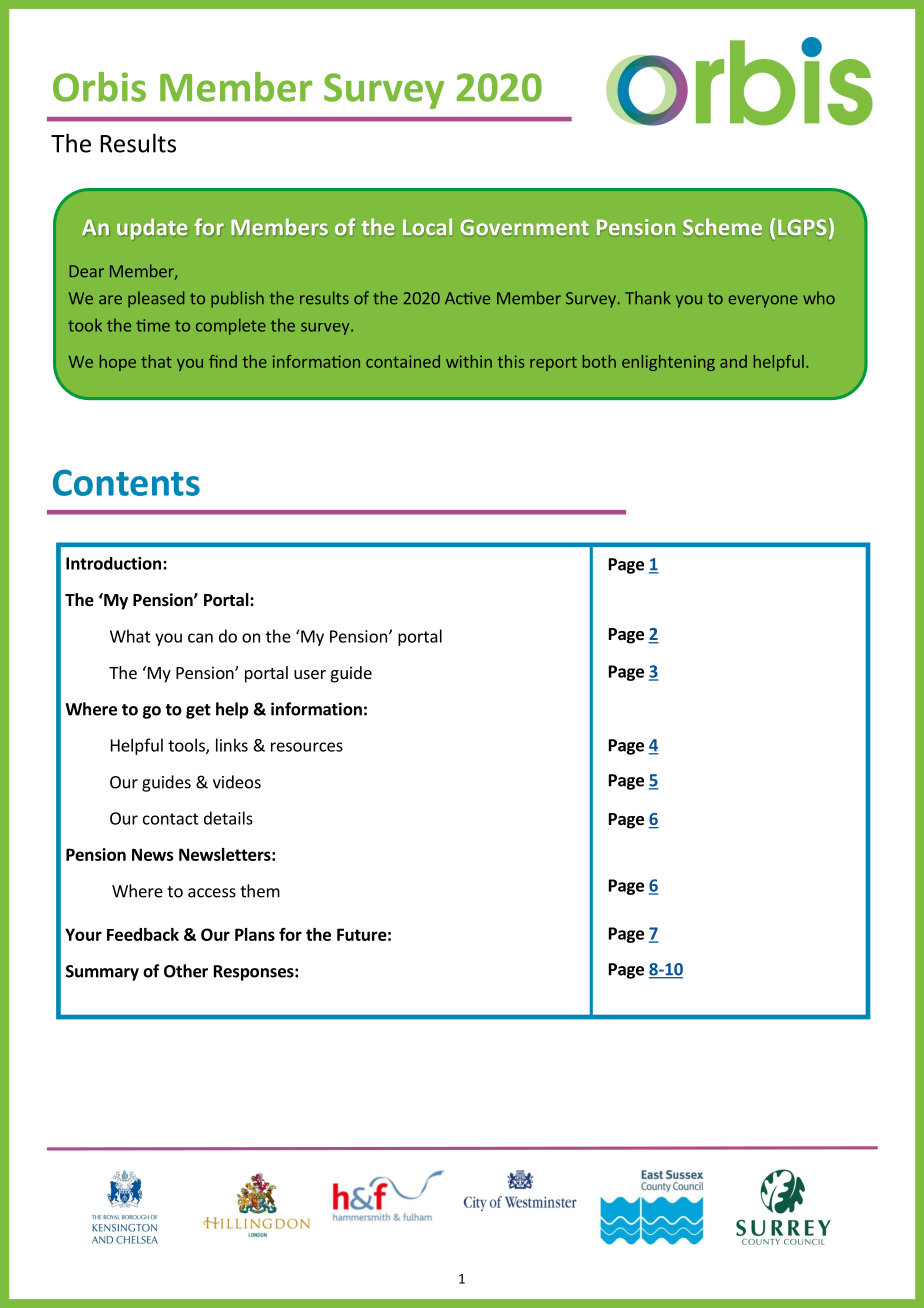 The width and height of the document is (924, 1308). I want to click on within, so click(469, 361).
